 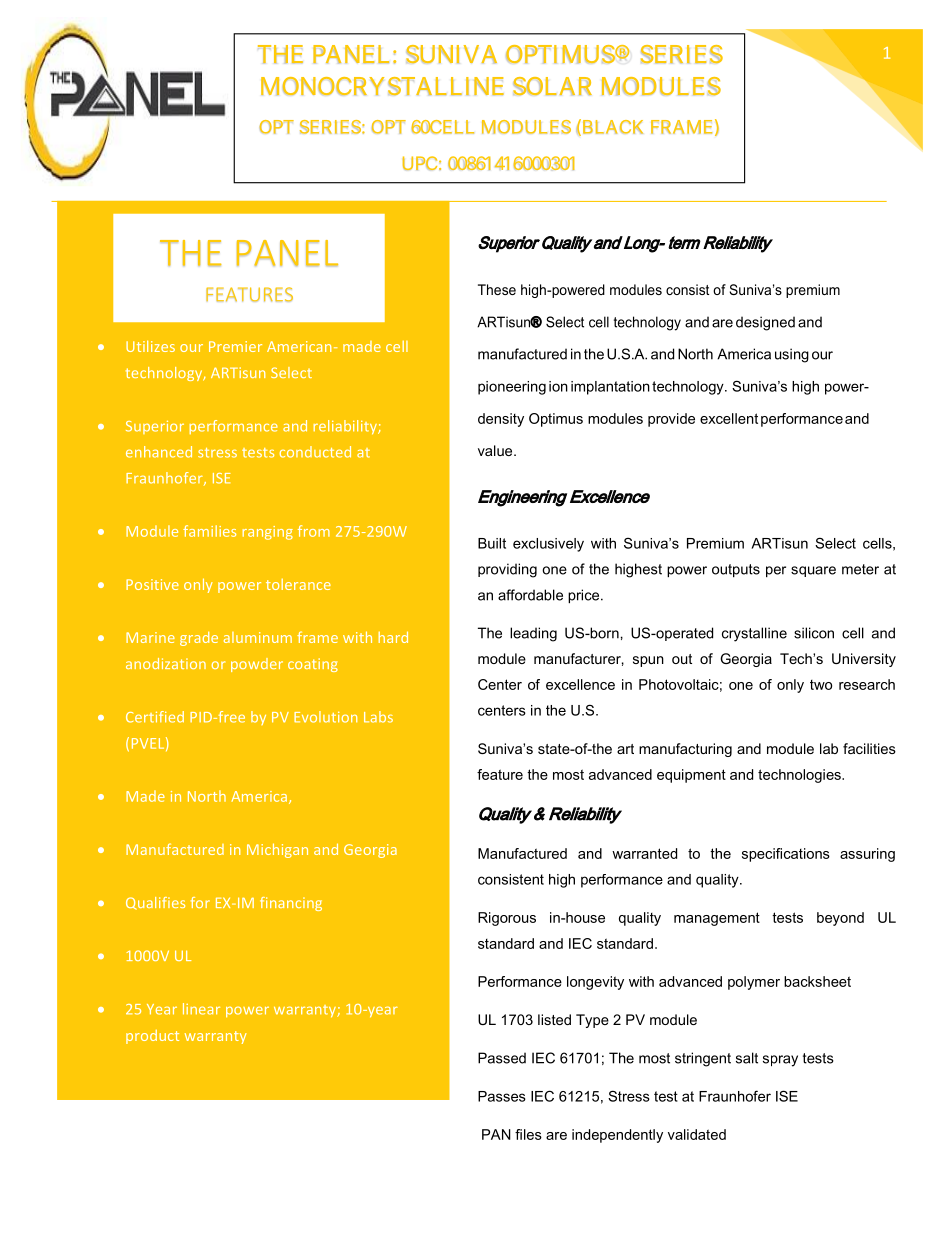 What do you see at coordinates (378, 717) in the document?
I see `Labs` at bounding box center [378, 717].
